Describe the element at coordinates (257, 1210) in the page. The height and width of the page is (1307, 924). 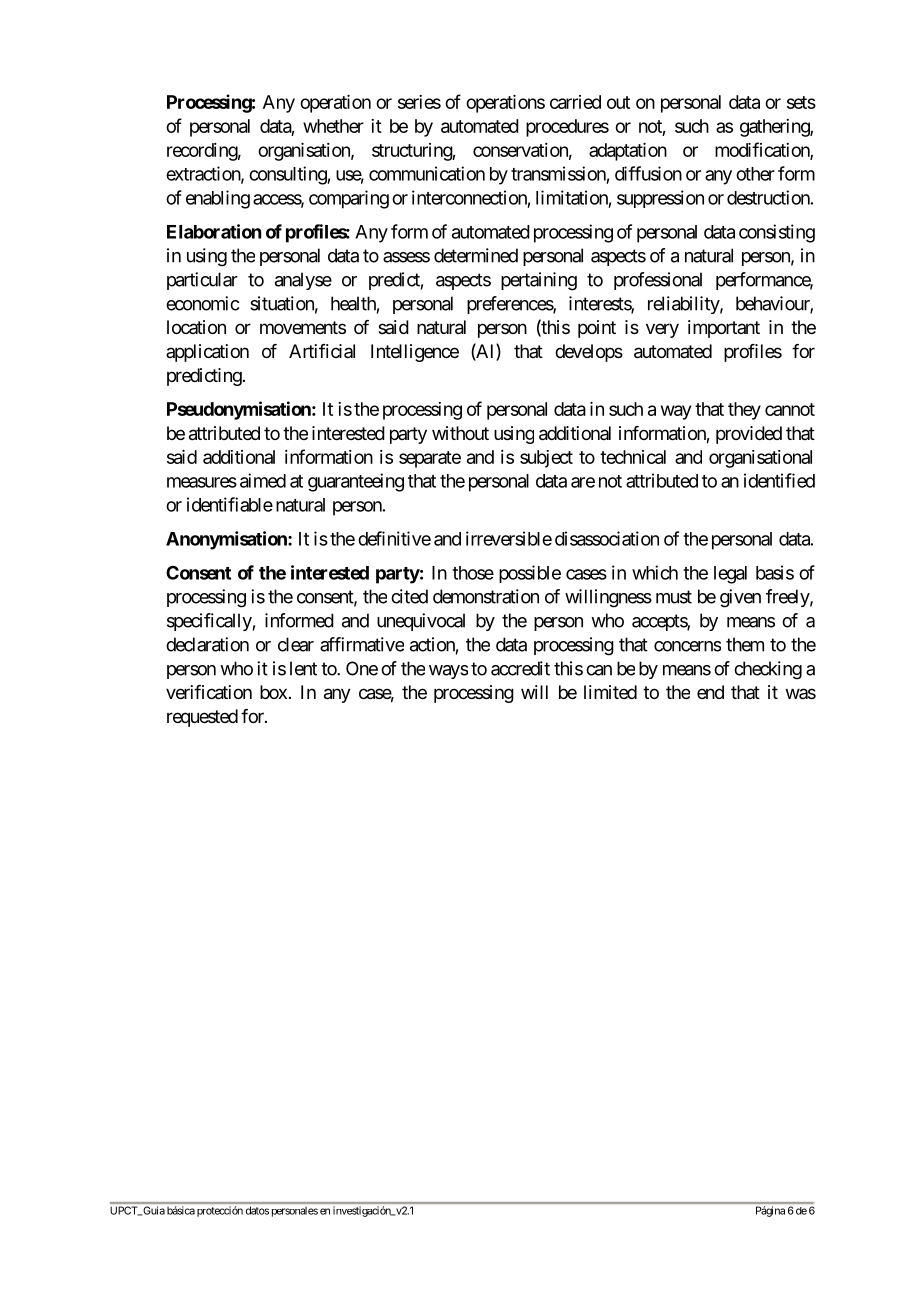
I see `datos` at that location.
